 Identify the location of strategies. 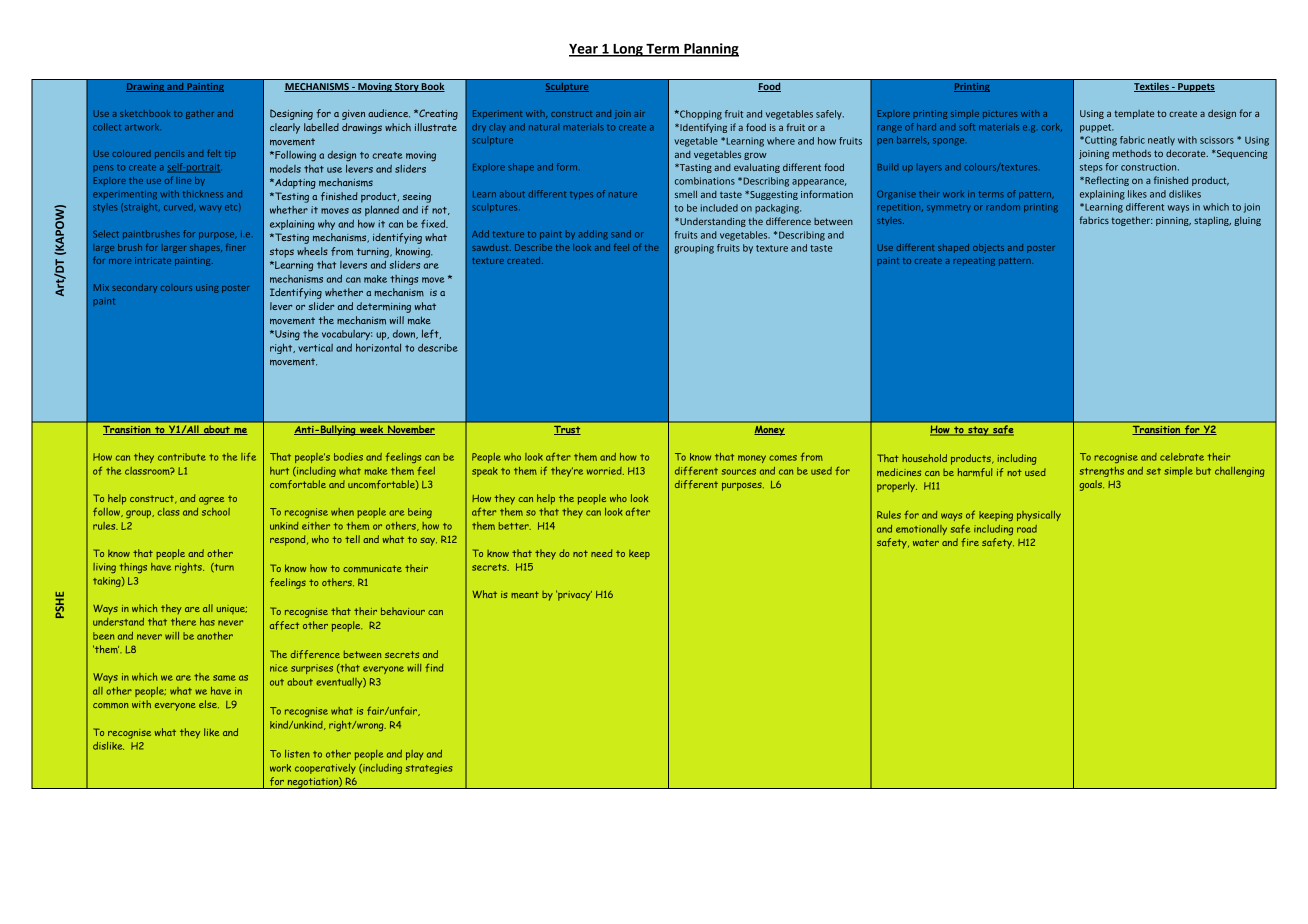
(429, 769).
